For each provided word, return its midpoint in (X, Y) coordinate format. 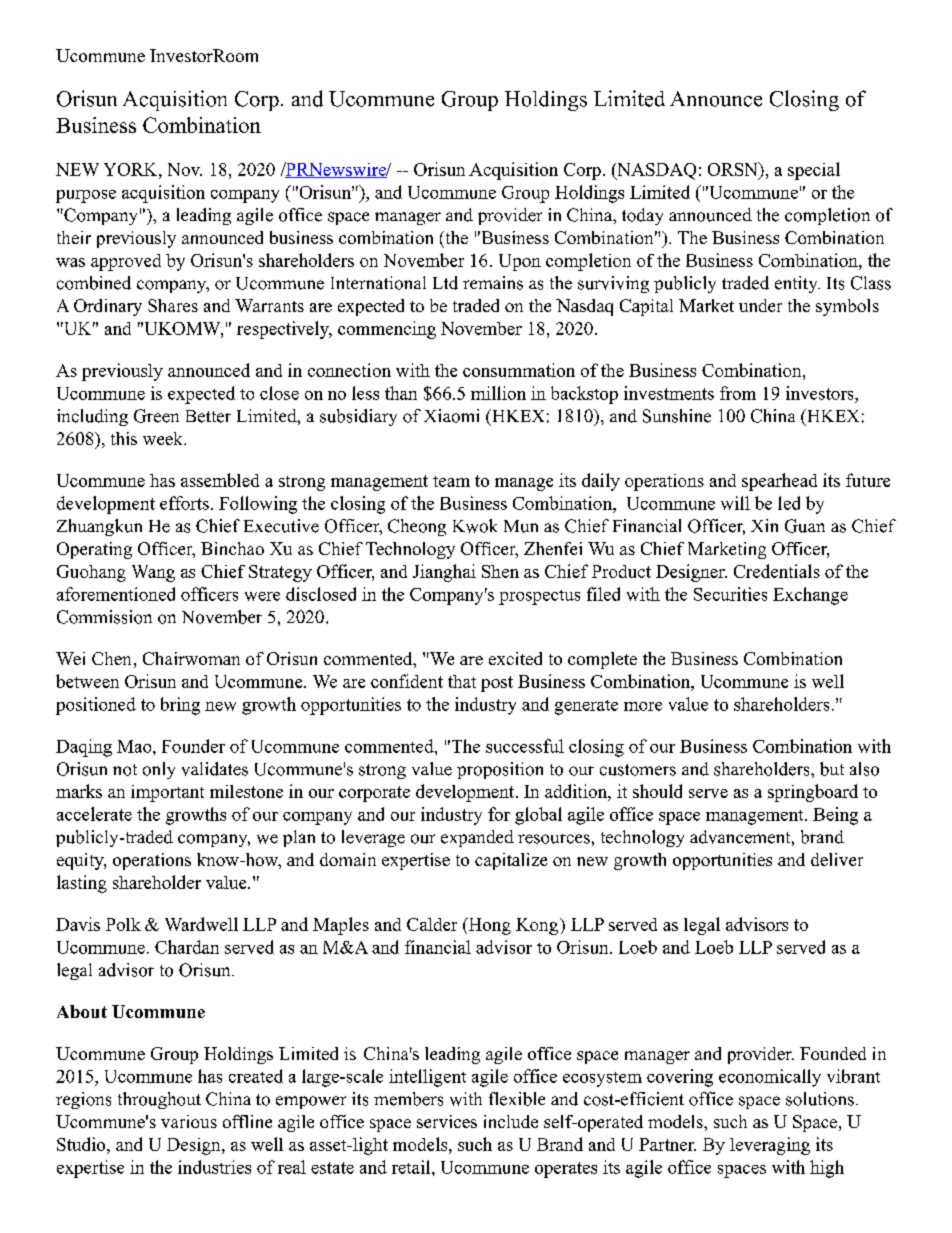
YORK (132, 169)
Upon (520, 262)
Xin (764, 525)
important (167, 793)
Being (835, 816)
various (189, 1121)
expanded (477, 838)
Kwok (475, 526)
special (814, 171)
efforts (184, 503)
